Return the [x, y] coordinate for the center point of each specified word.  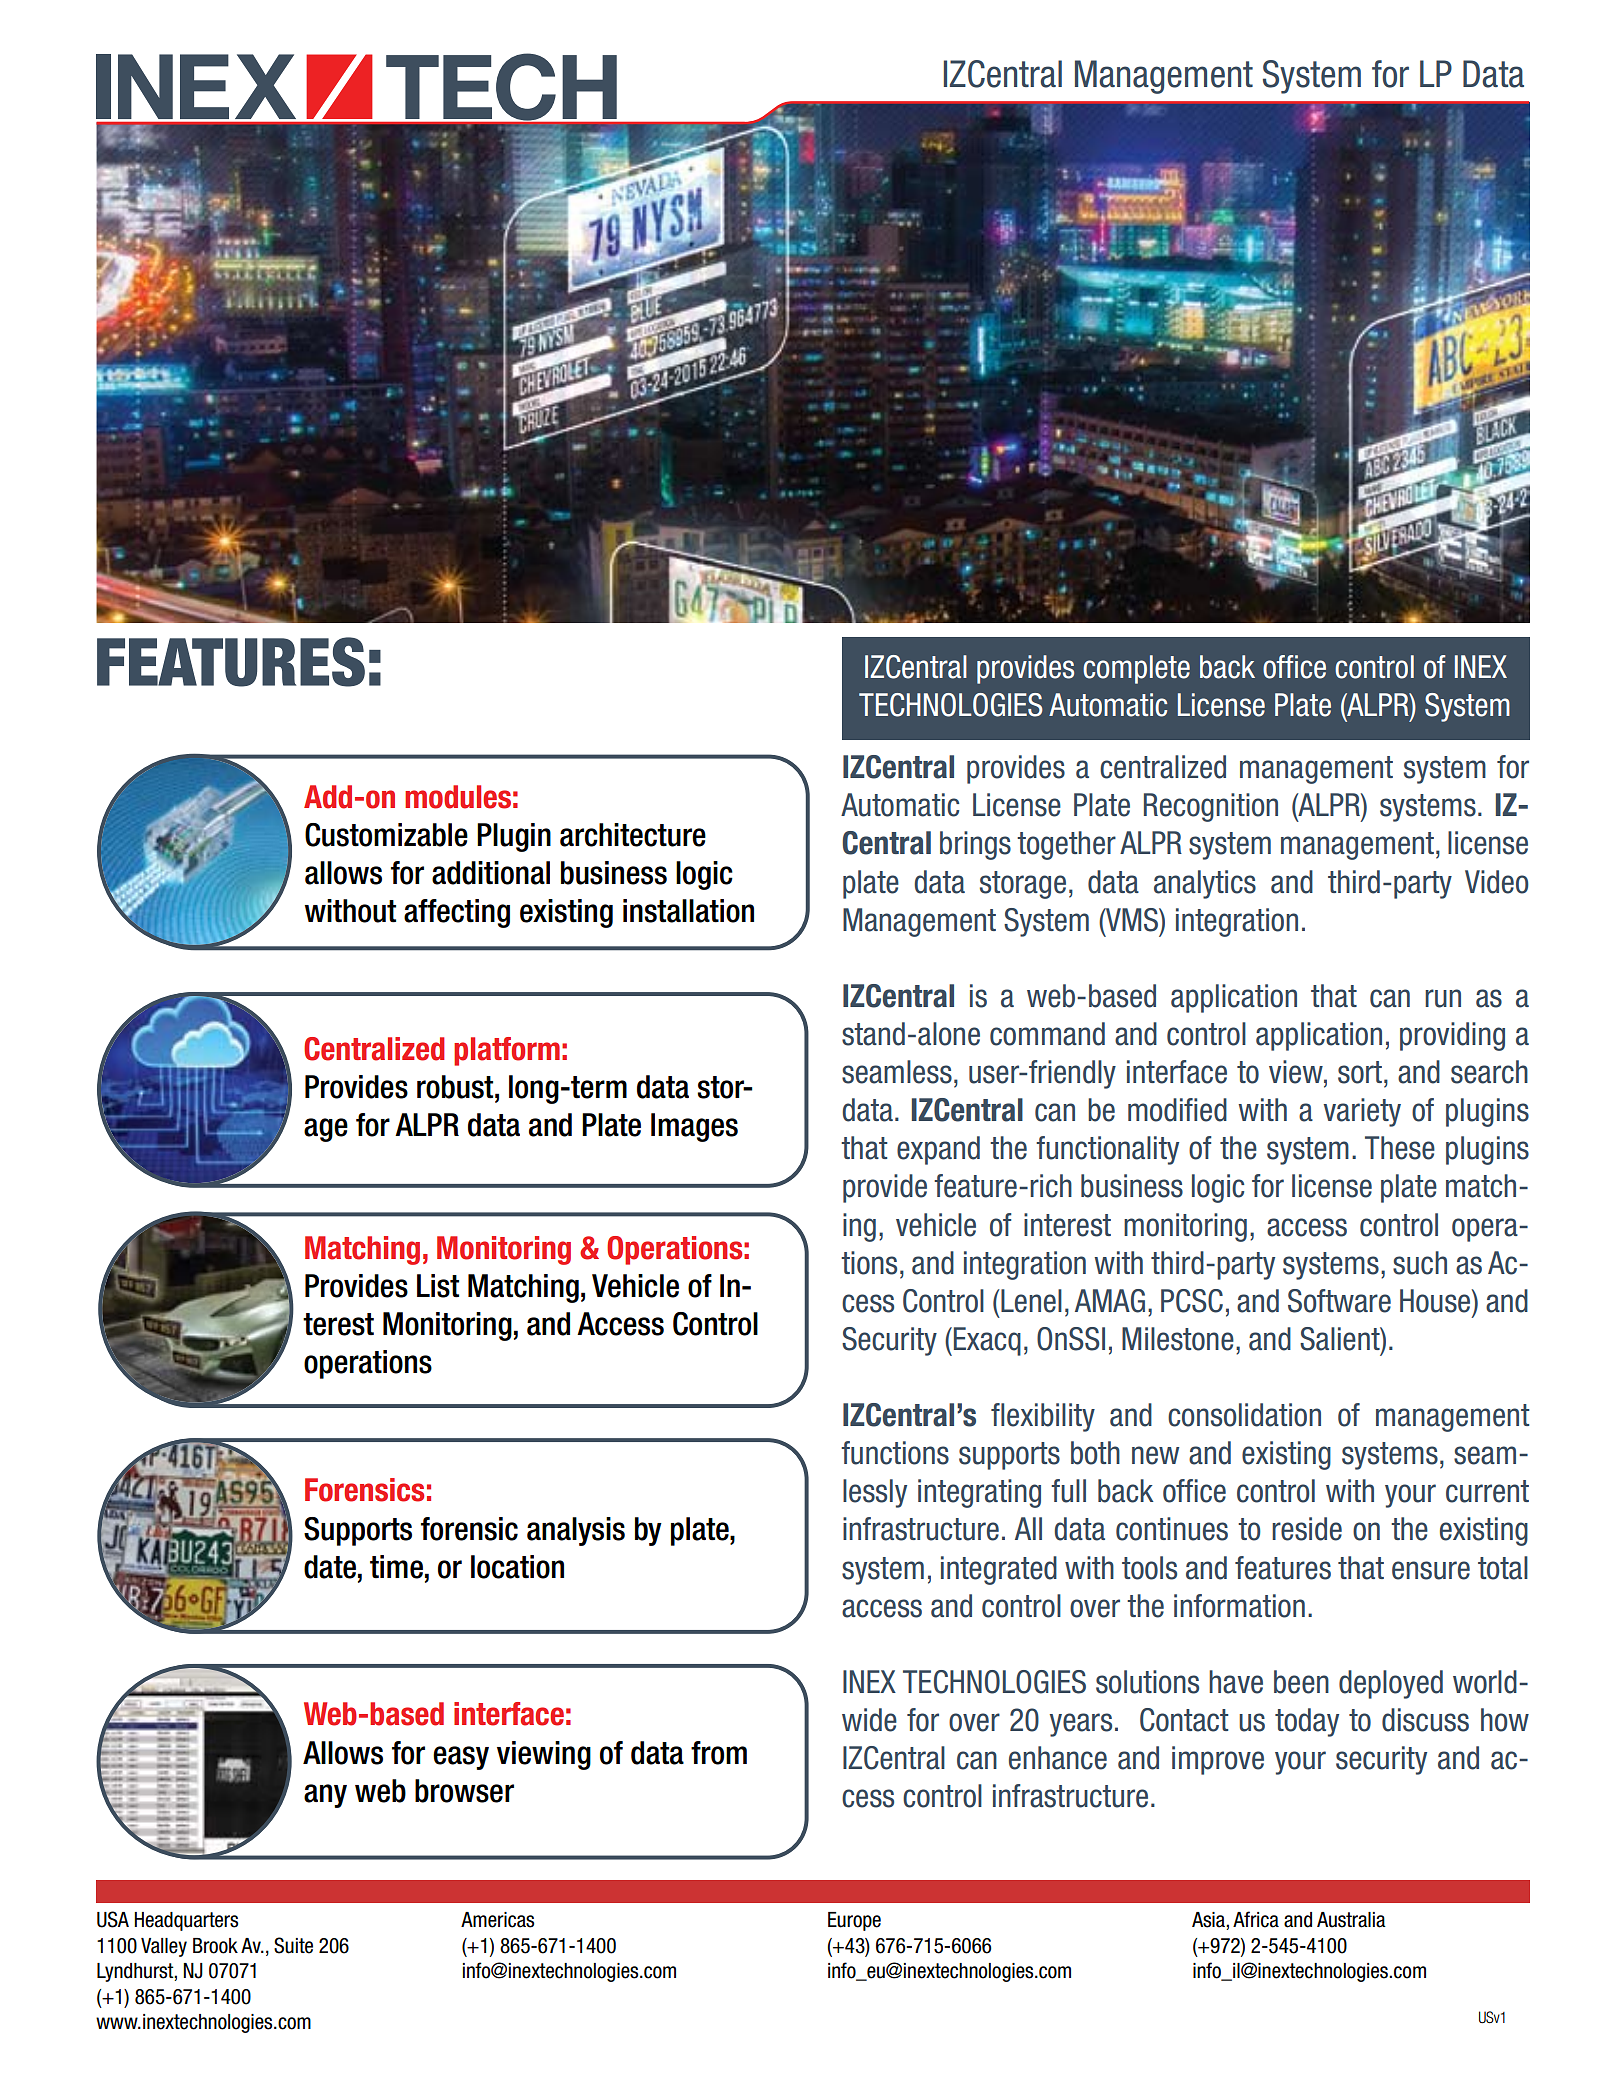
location [517, 1567]
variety [1362, 1112]
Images [694, 1127]
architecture [633, 835]
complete [1136, 669]
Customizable [386, 835]
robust [456, 1087]
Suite [293, 1945]
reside [1307, 1529]
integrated [999, 1570]
